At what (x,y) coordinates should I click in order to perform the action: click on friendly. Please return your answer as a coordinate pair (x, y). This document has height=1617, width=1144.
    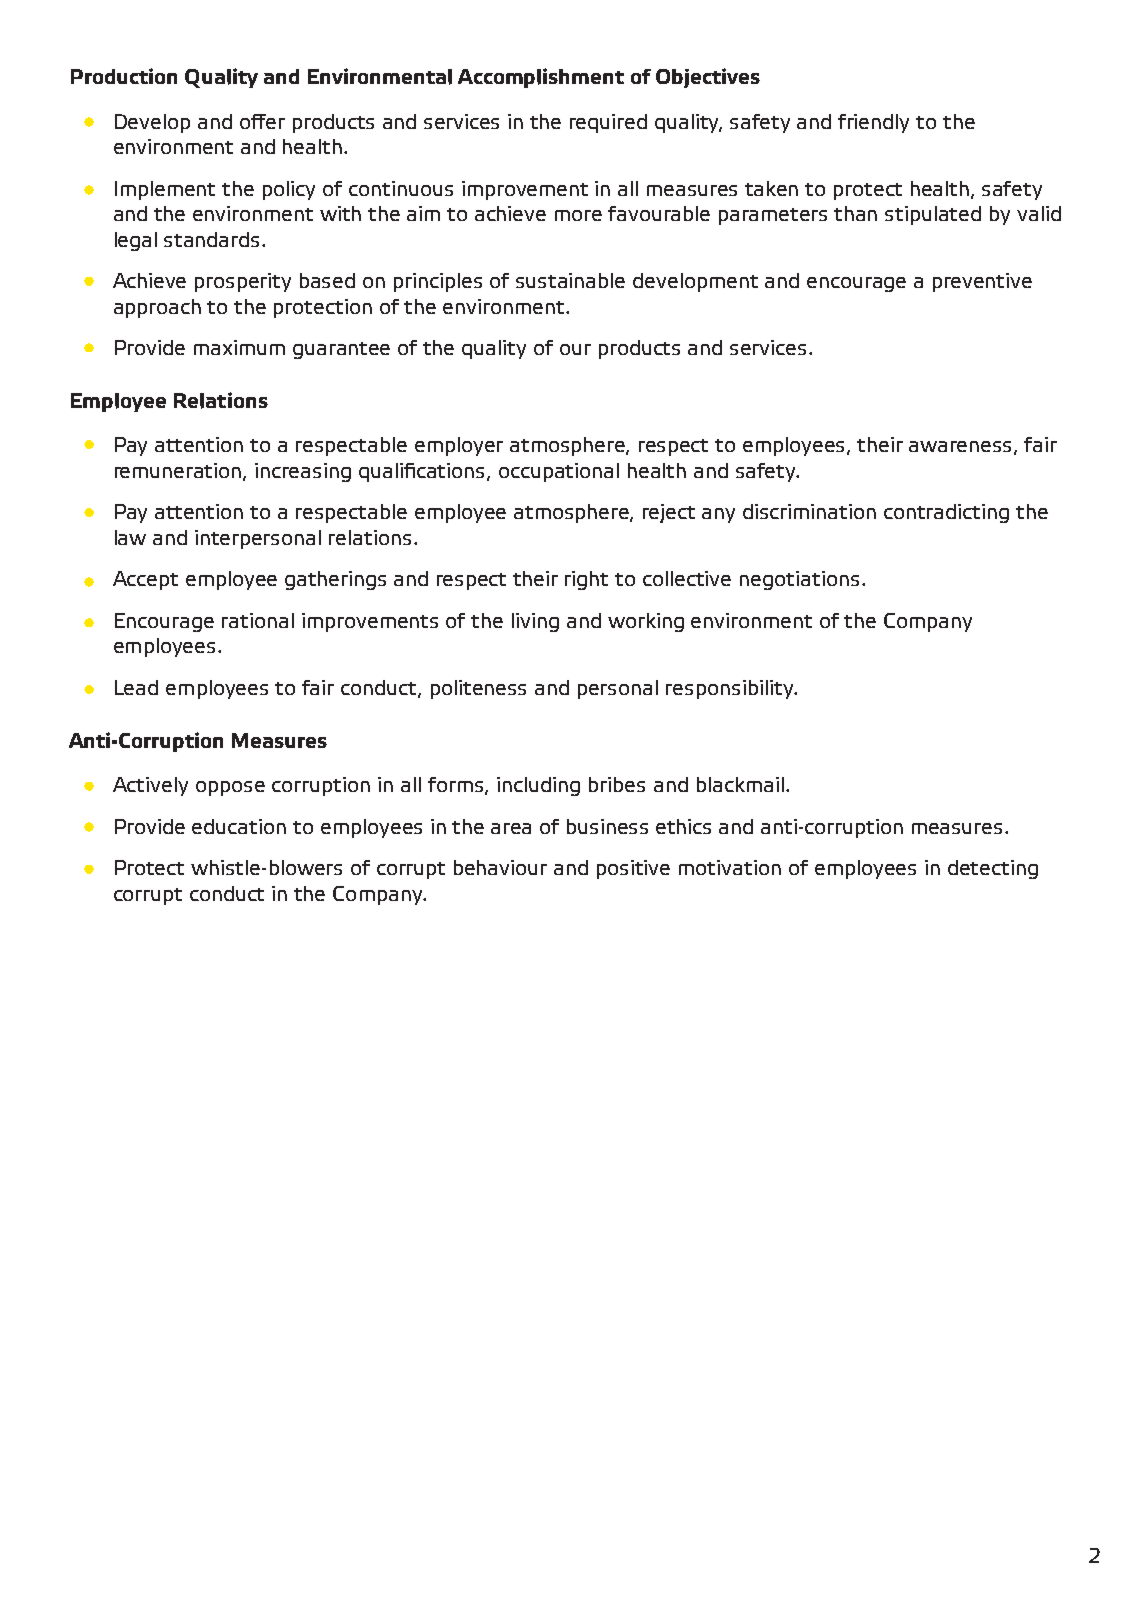
    Looking at the image, I should click on (873, 123).
